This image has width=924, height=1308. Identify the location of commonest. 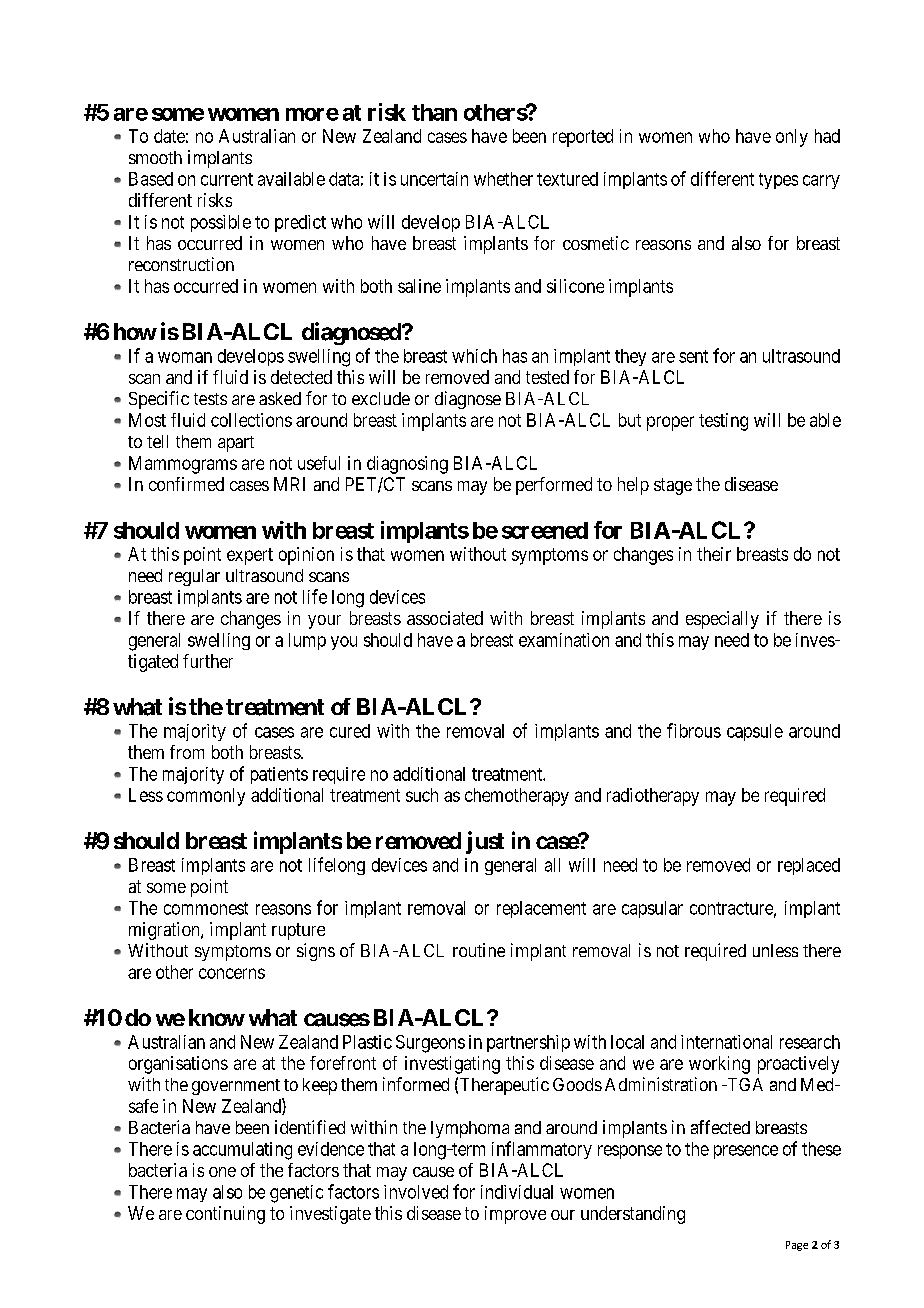
(206, 908).
